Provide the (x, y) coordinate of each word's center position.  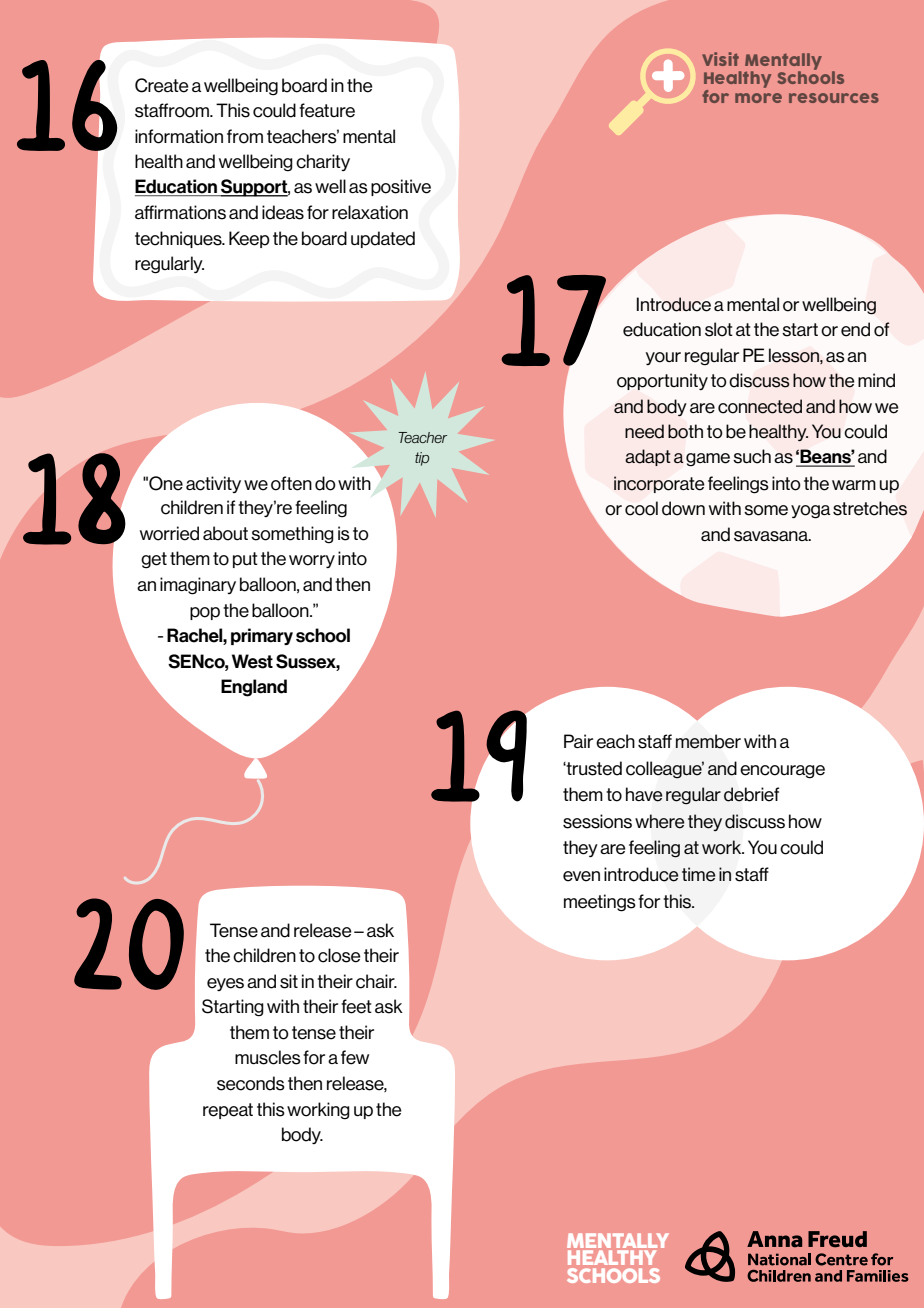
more (758, 98)
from (245, 136)
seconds (251, 1083)
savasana (772, 536)
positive (401, 187)
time (698, 874)
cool (641, 508)
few (355, 1057)
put (245, 560)
